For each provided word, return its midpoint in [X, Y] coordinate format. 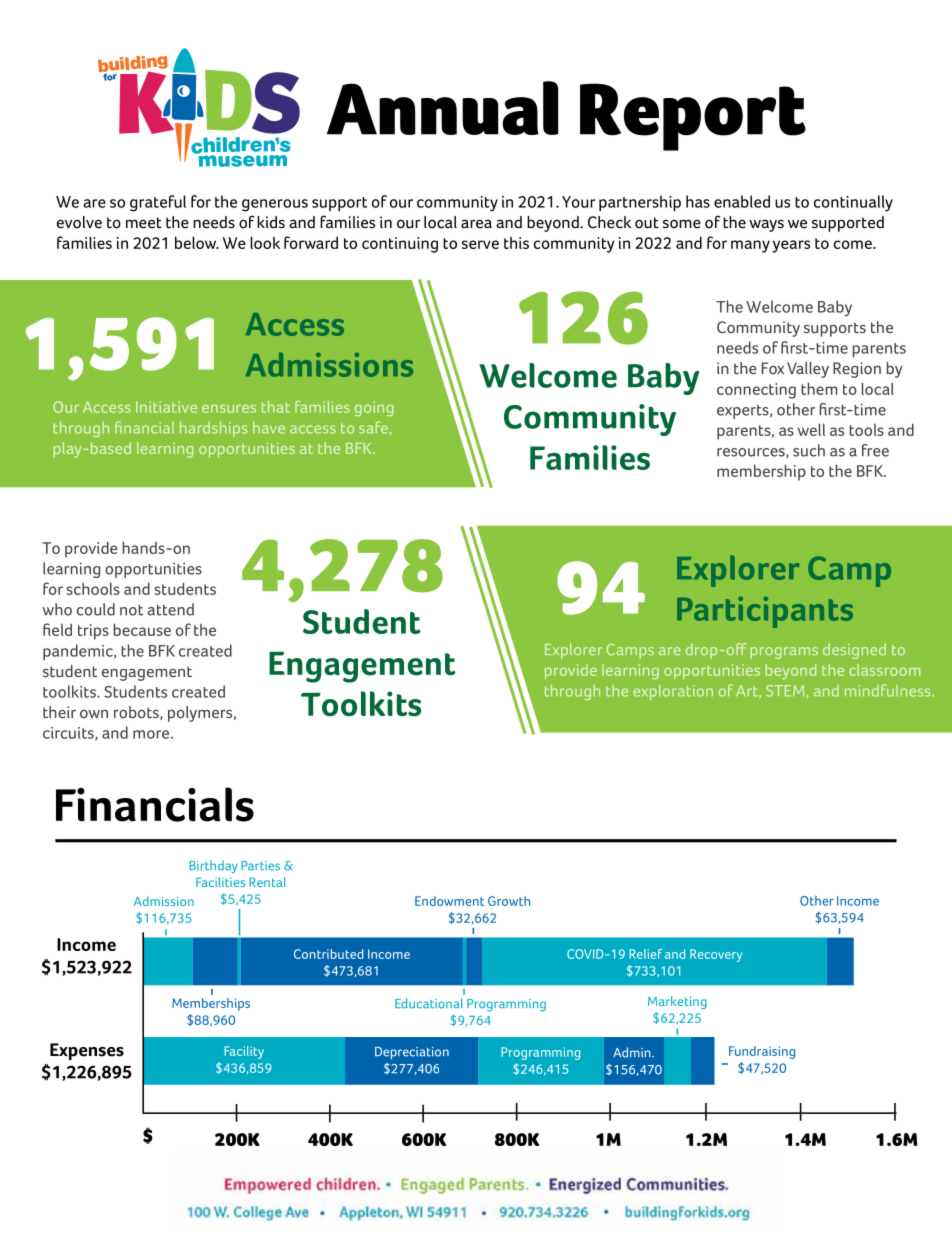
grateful [158, 203]
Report [693, 117]
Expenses [87, 1051]
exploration [673, 692]
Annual [442, 108]
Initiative [166, 407]
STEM [785, 691]
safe [373, 427]
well [811, 429]
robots [137, 713]
